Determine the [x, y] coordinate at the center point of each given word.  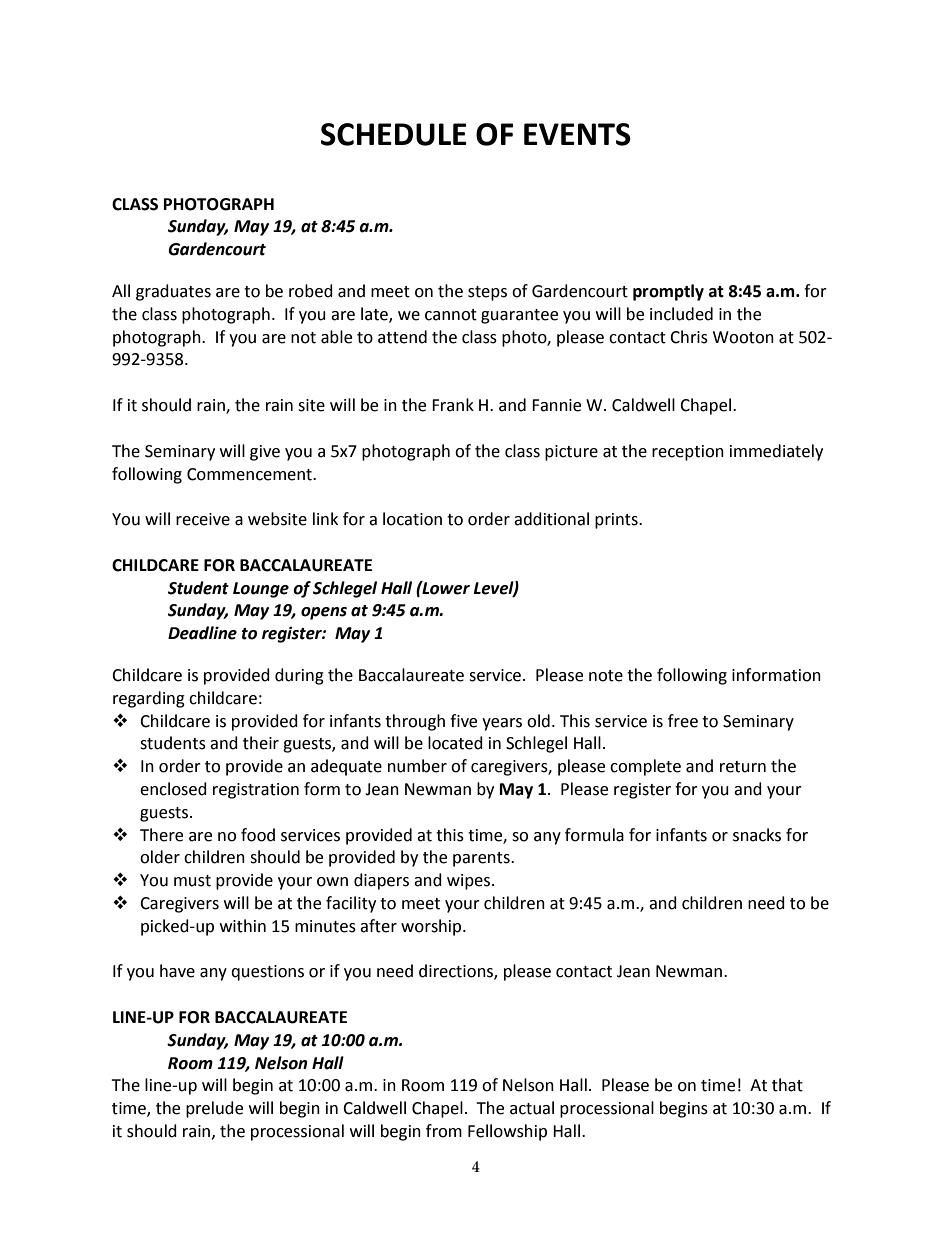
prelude [214, 1109]
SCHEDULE [394, 134]
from [444, 1131]
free [683, 721]
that [787, 1085]
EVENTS [577, 134]
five [463, 721]
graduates [173, 292]
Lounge [261, 590]
